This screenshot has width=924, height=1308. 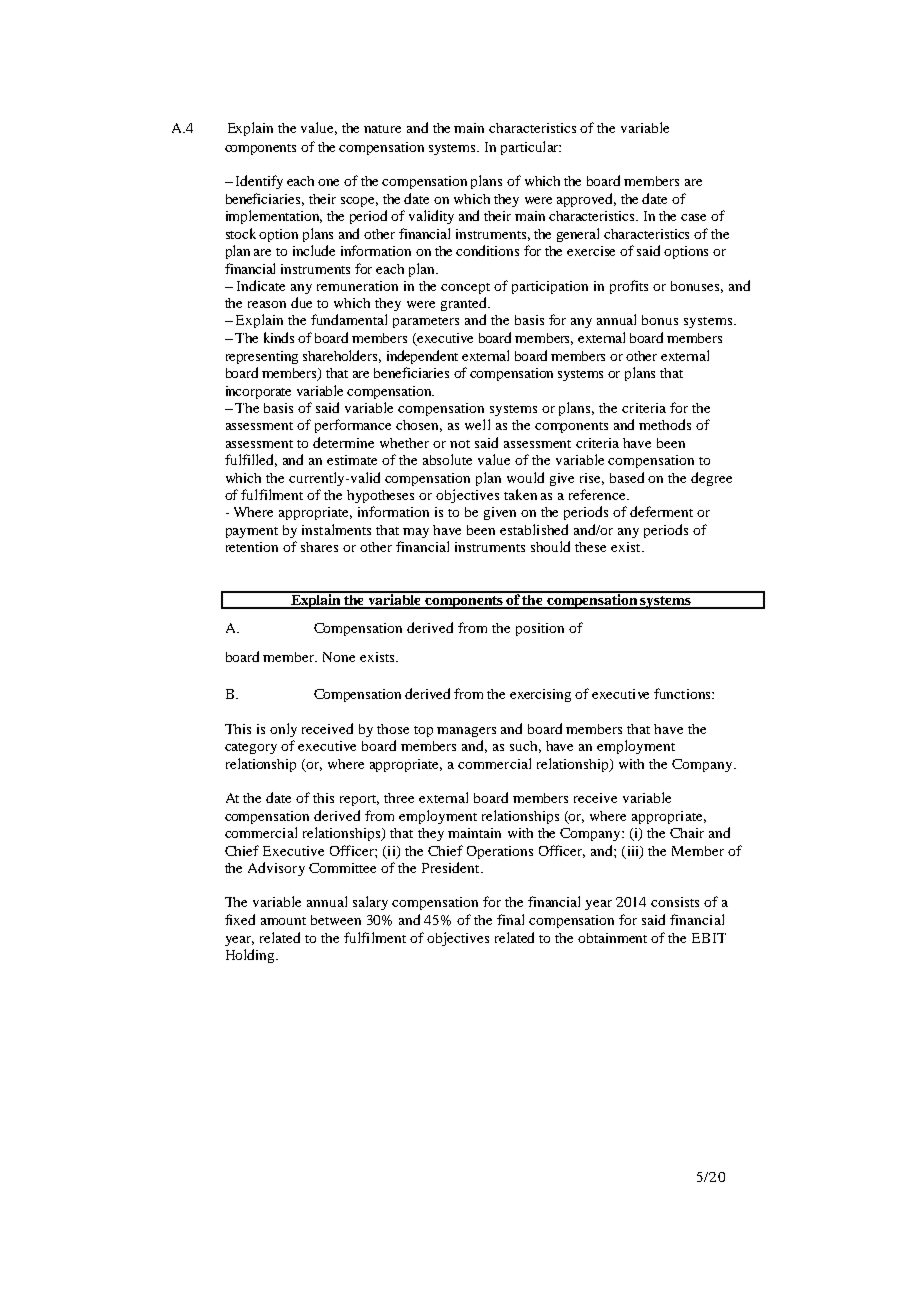 I want to click on amount, so click(x=283, y=921).
